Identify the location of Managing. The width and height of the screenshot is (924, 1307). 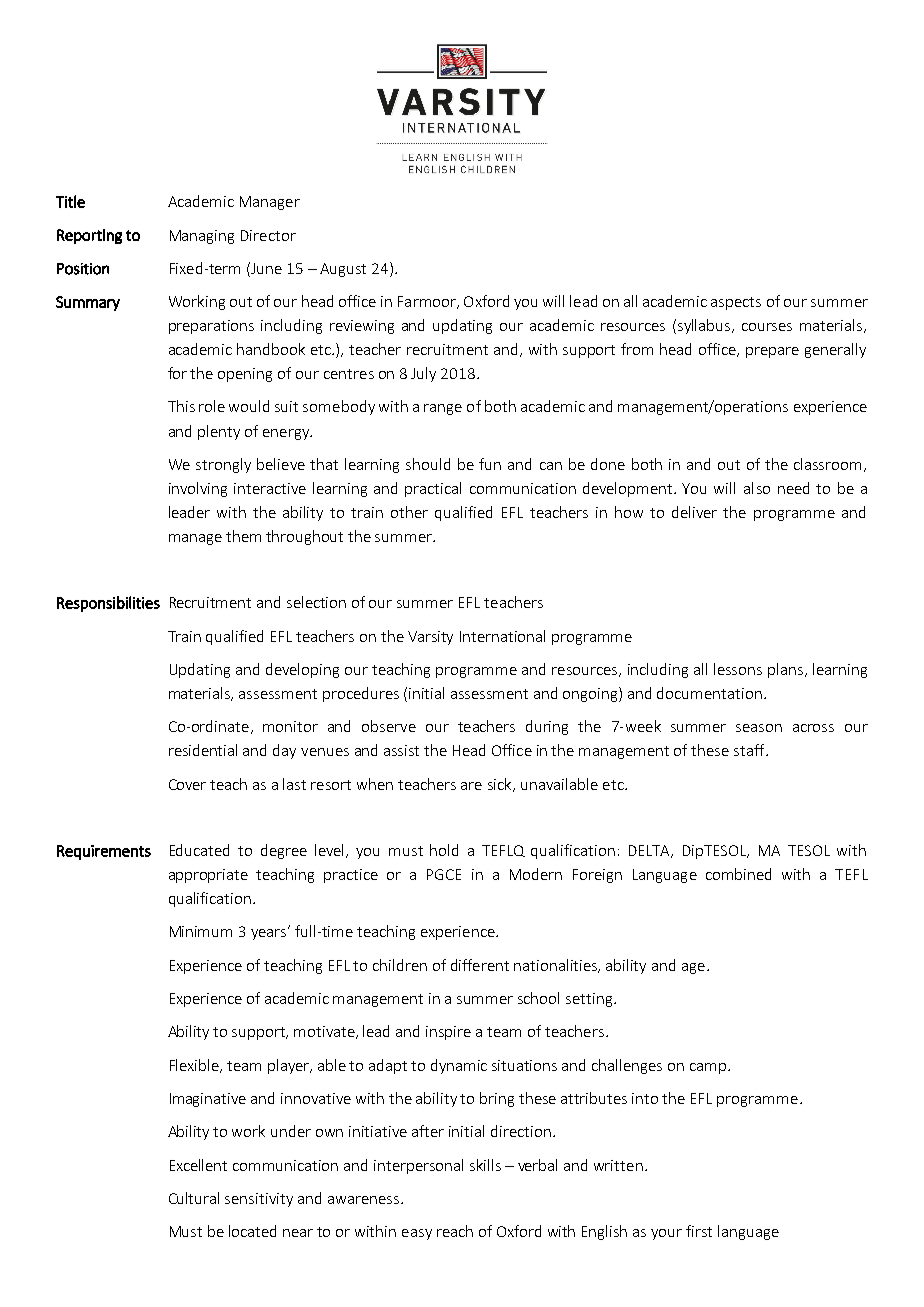
(202, 237).
